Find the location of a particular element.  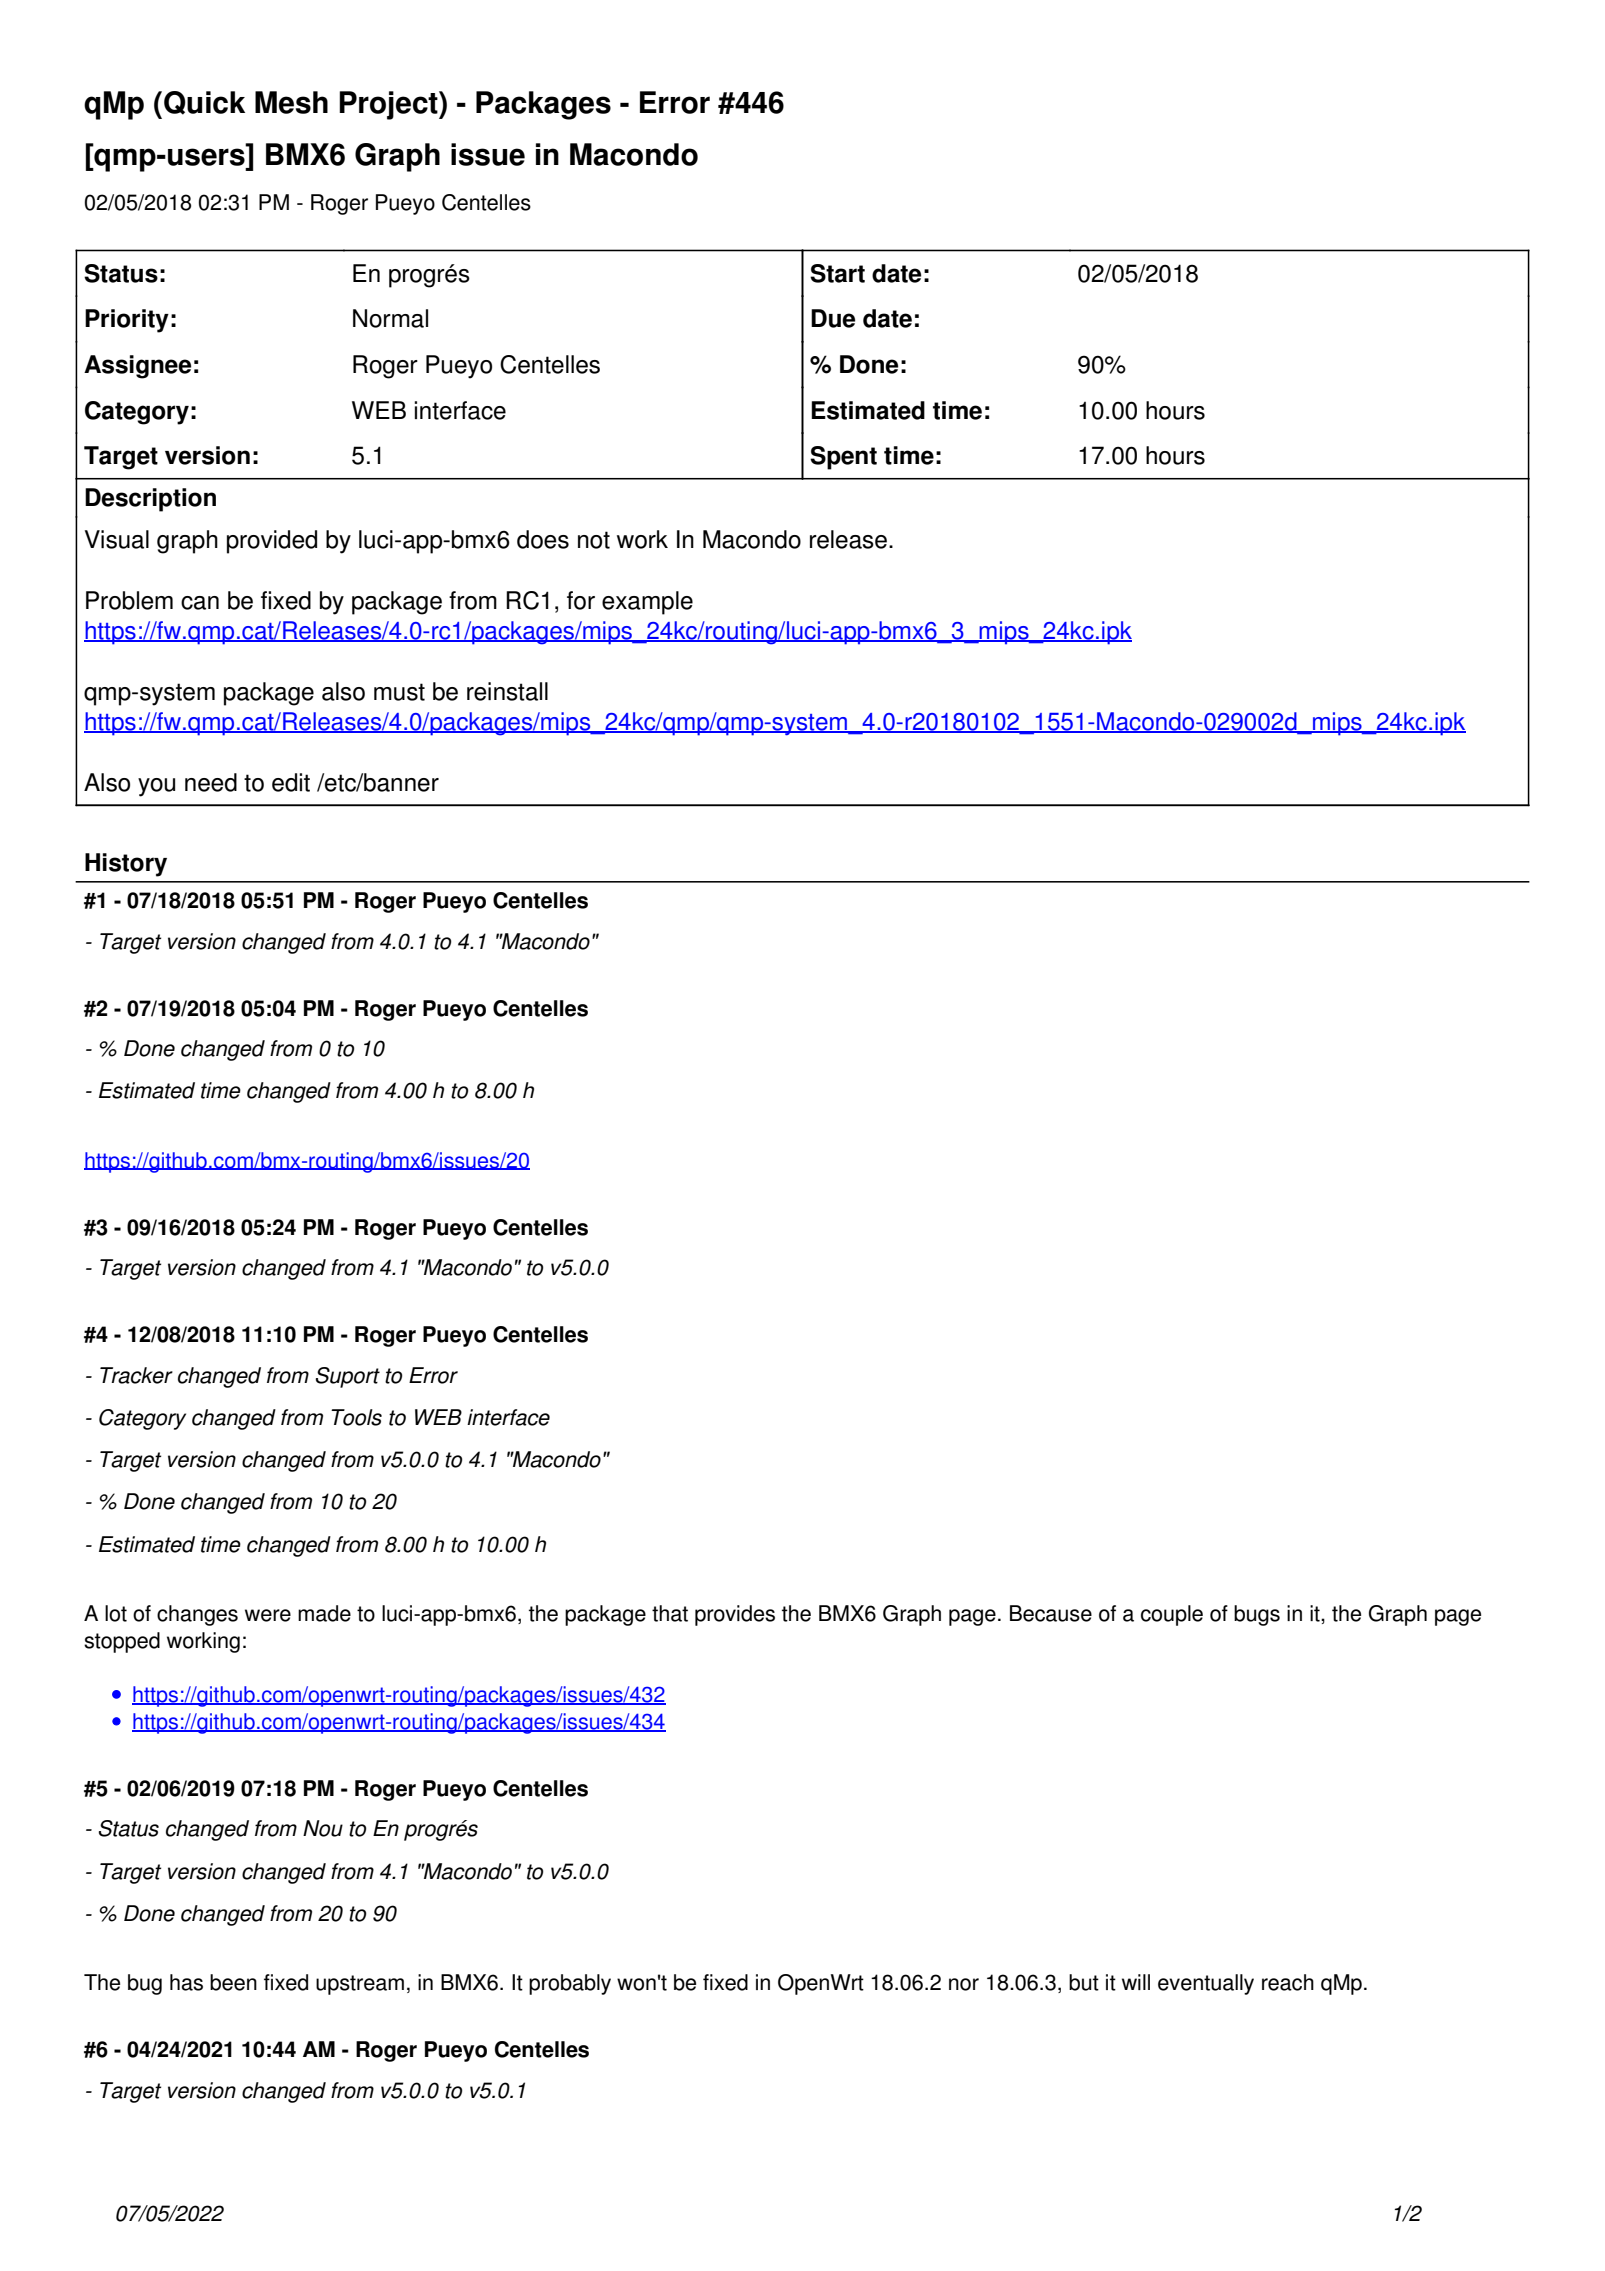

probably is located at coordinates (570, 1984).
